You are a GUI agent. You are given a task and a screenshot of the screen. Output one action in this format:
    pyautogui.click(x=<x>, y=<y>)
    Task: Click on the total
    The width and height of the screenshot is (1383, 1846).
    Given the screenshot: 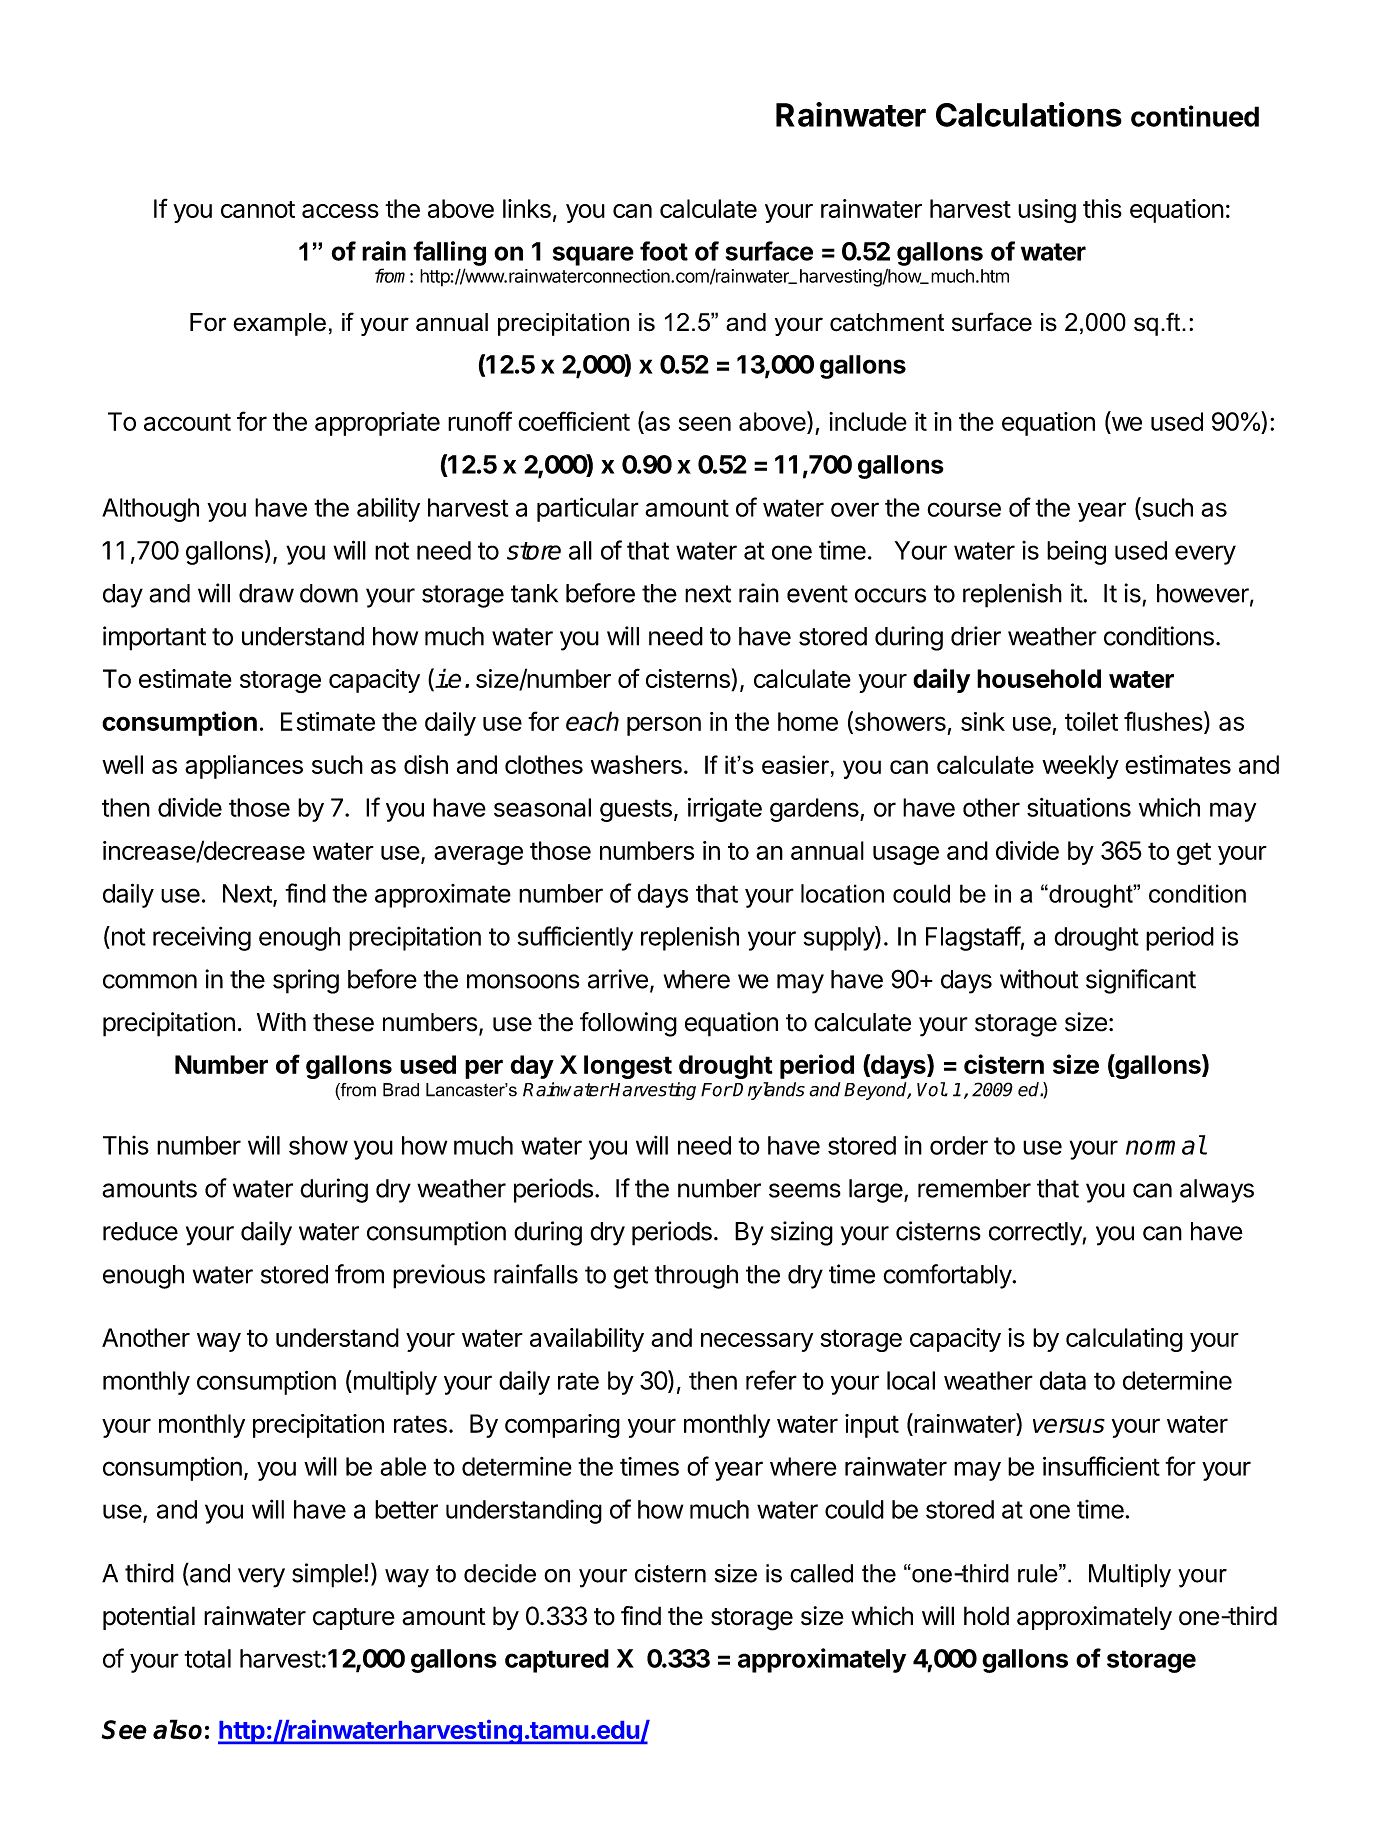 What is the action you would take?
    pyautogui.click(x=207, y=1658)
